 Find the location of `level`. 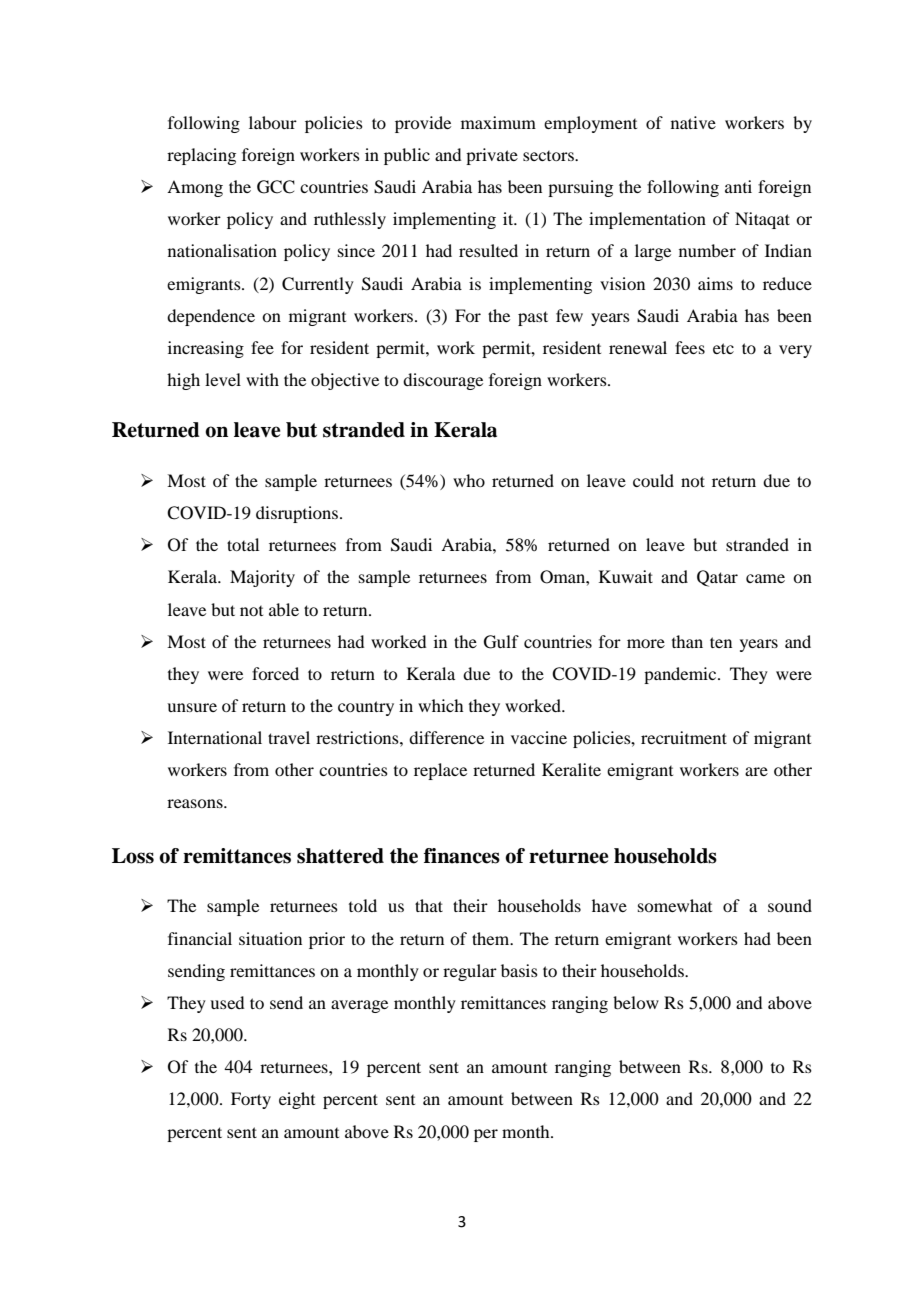

level is located at coordinates (223, 379).
